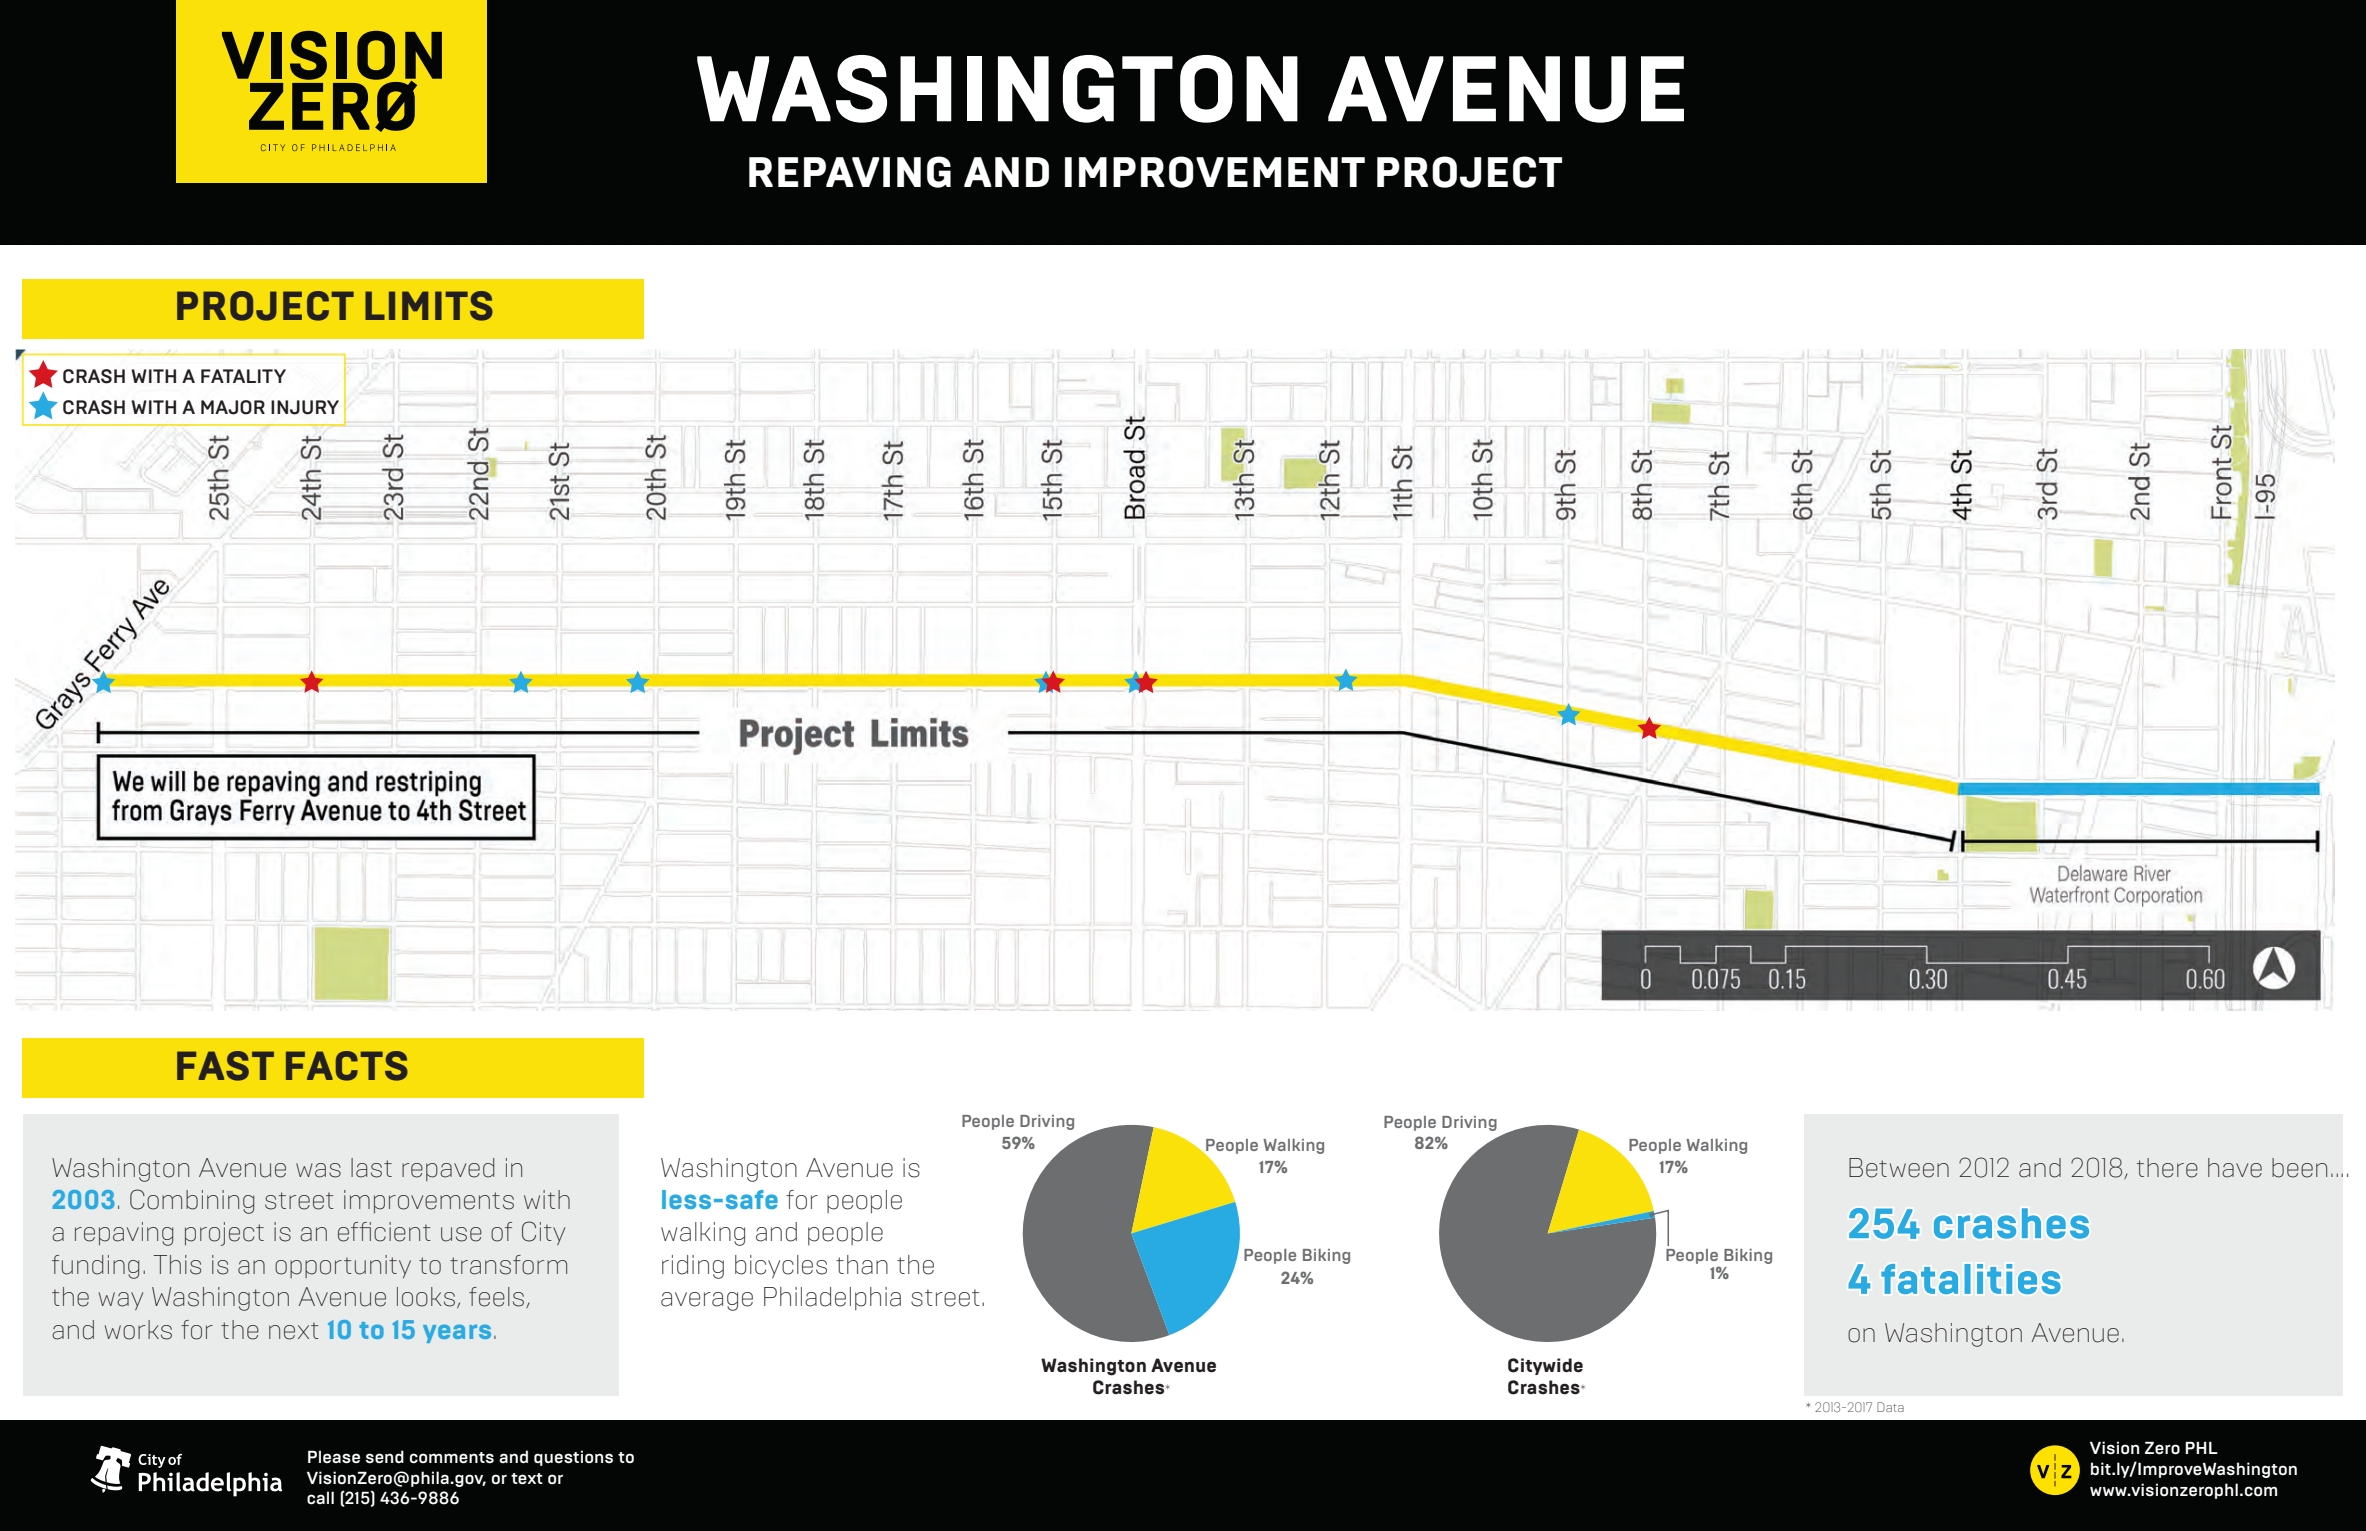 Image resolution: width=2366 pixels, height=1531 pixels. Describe the element at coordinates (1899, 1168) in the screenshot. I see `Between` at that location.
